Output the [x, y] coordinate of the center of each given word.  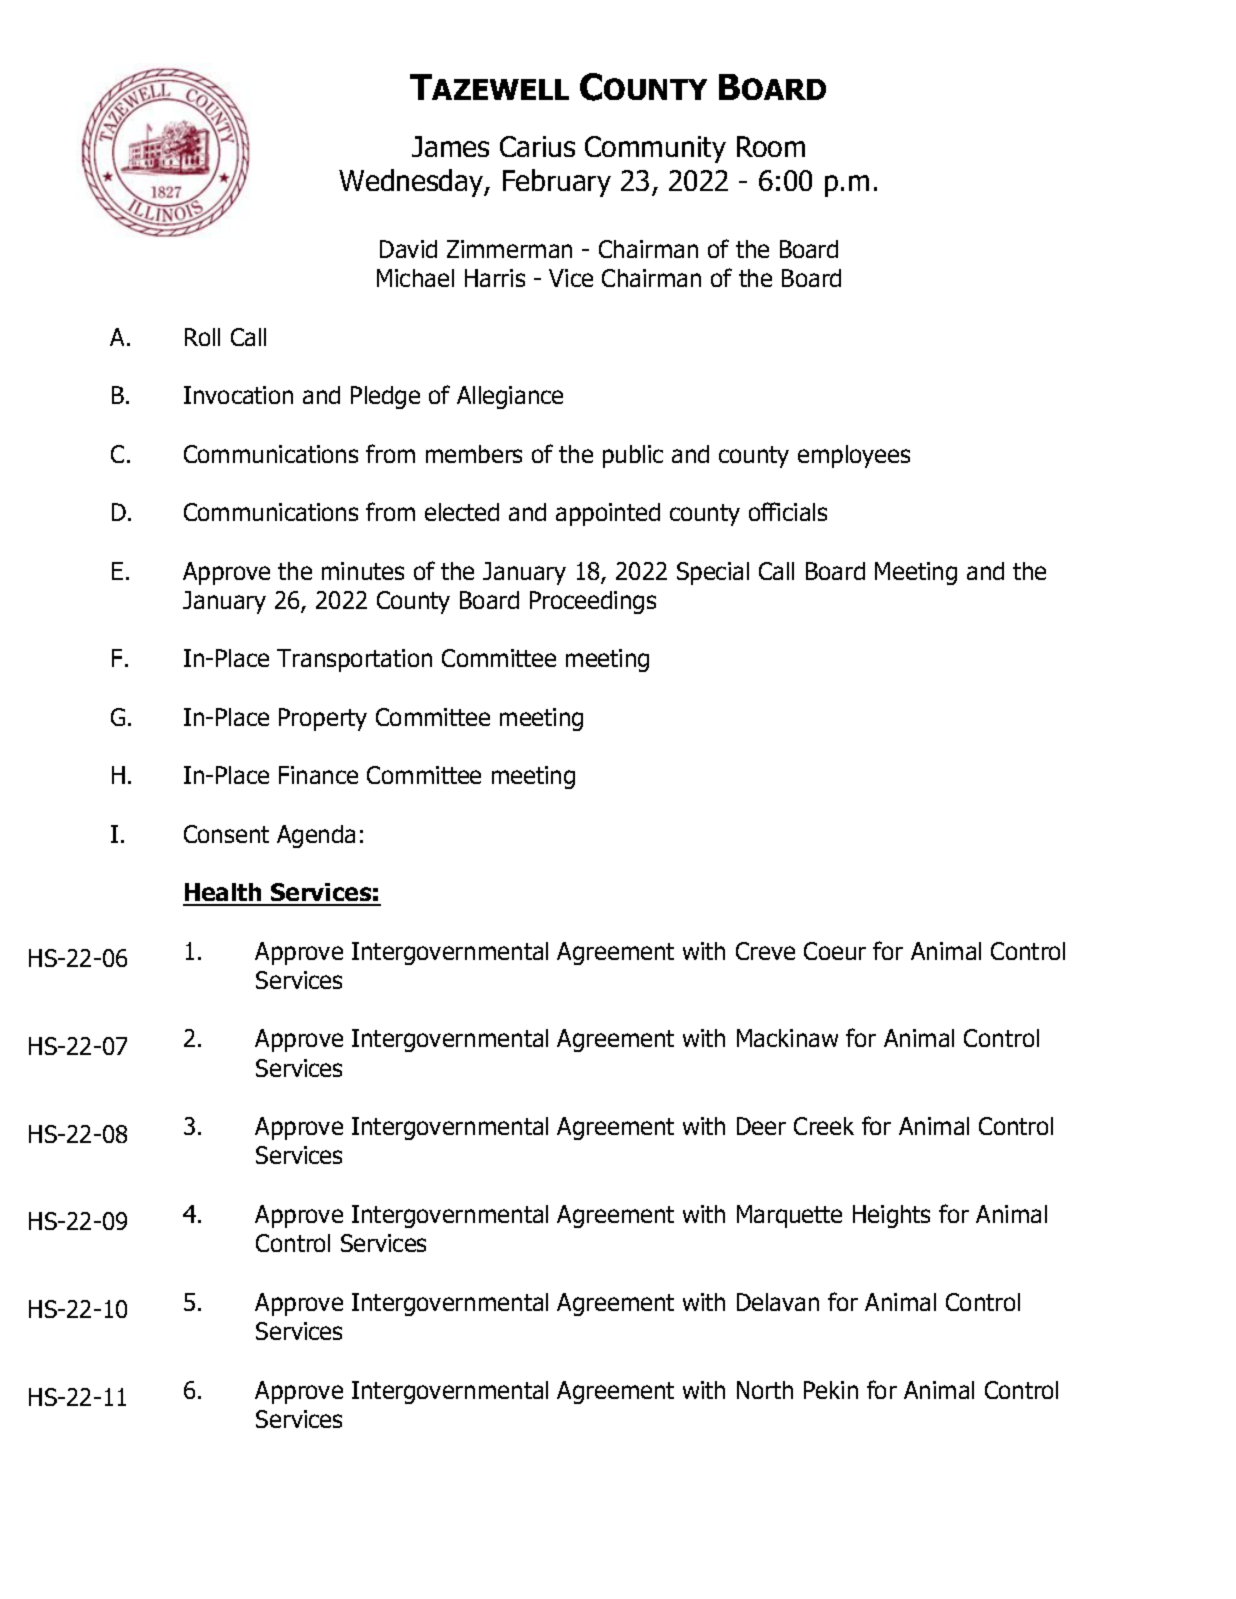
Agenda [316, 836]
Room [771, 146]
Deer [761, 1126]
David [408, 249]
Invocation [238, 395]
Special [713, 573]
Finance [318, 775]
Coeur [835, 951]
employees [854, 456]
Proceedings [593, 602]
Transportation [354, 660]
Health [223, 894]
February [557, 183]
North [765, 1390]
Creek [824, 1126]
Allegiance [510, 397]
